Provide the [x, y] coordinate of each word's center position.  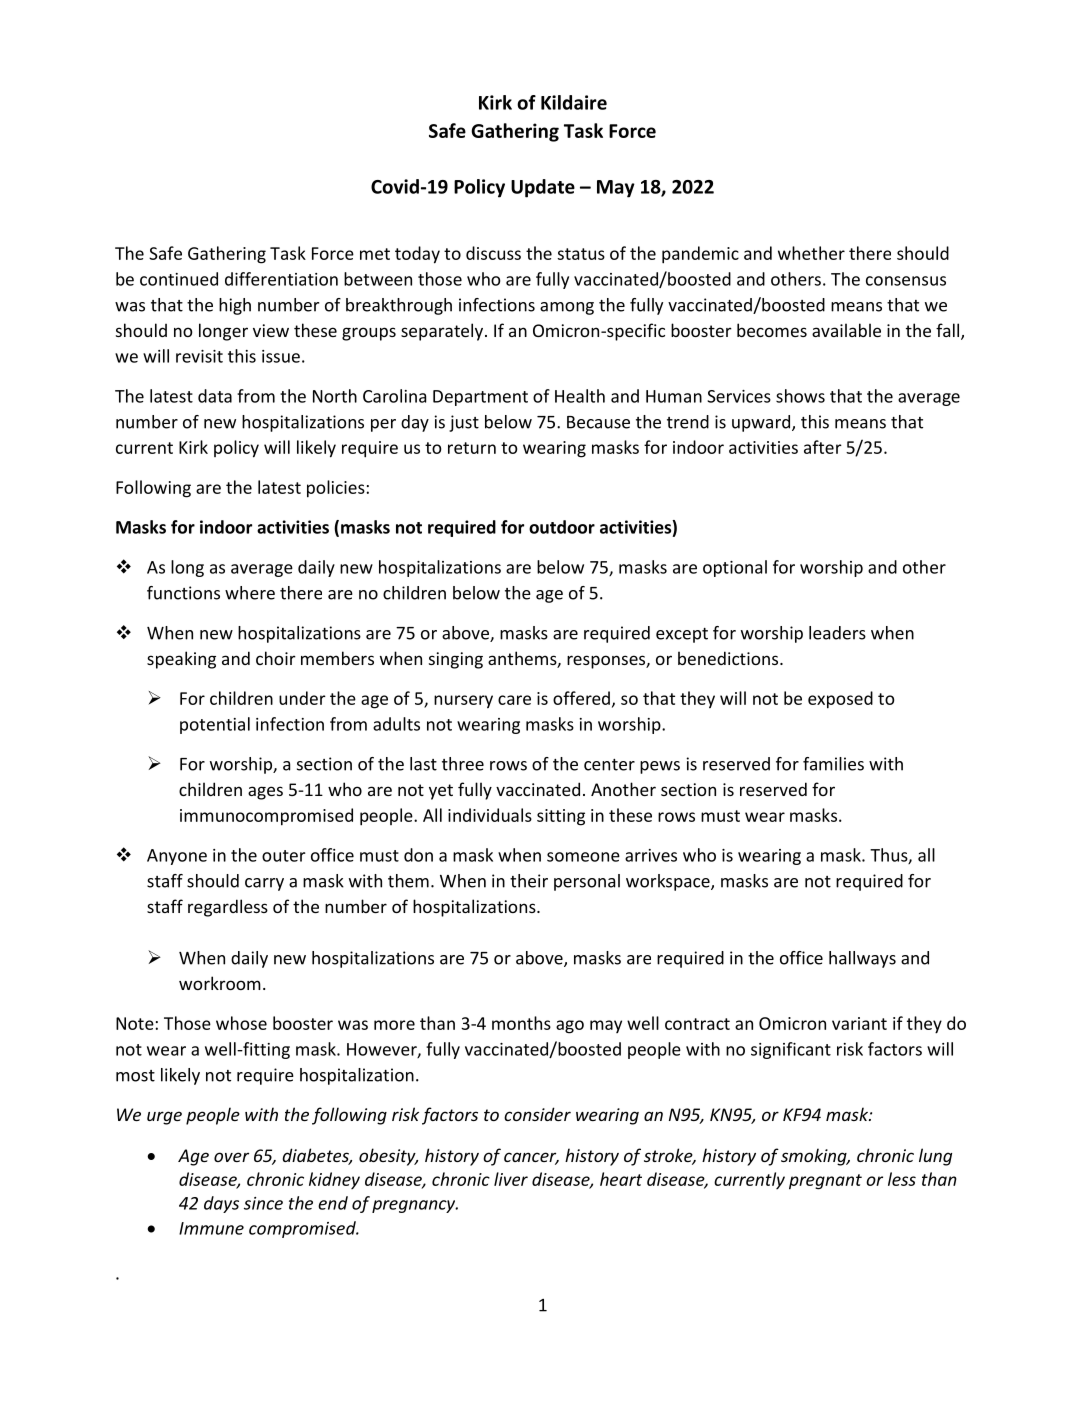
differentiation [281, 279]
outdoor [562, 527]
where [250, 593]
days [221, 1204]
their [529, 881]
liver [511, 1179]
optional [735, 568]
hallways [862, 959]
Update [543, 188]
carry [264, 884]
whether [811, 253]
